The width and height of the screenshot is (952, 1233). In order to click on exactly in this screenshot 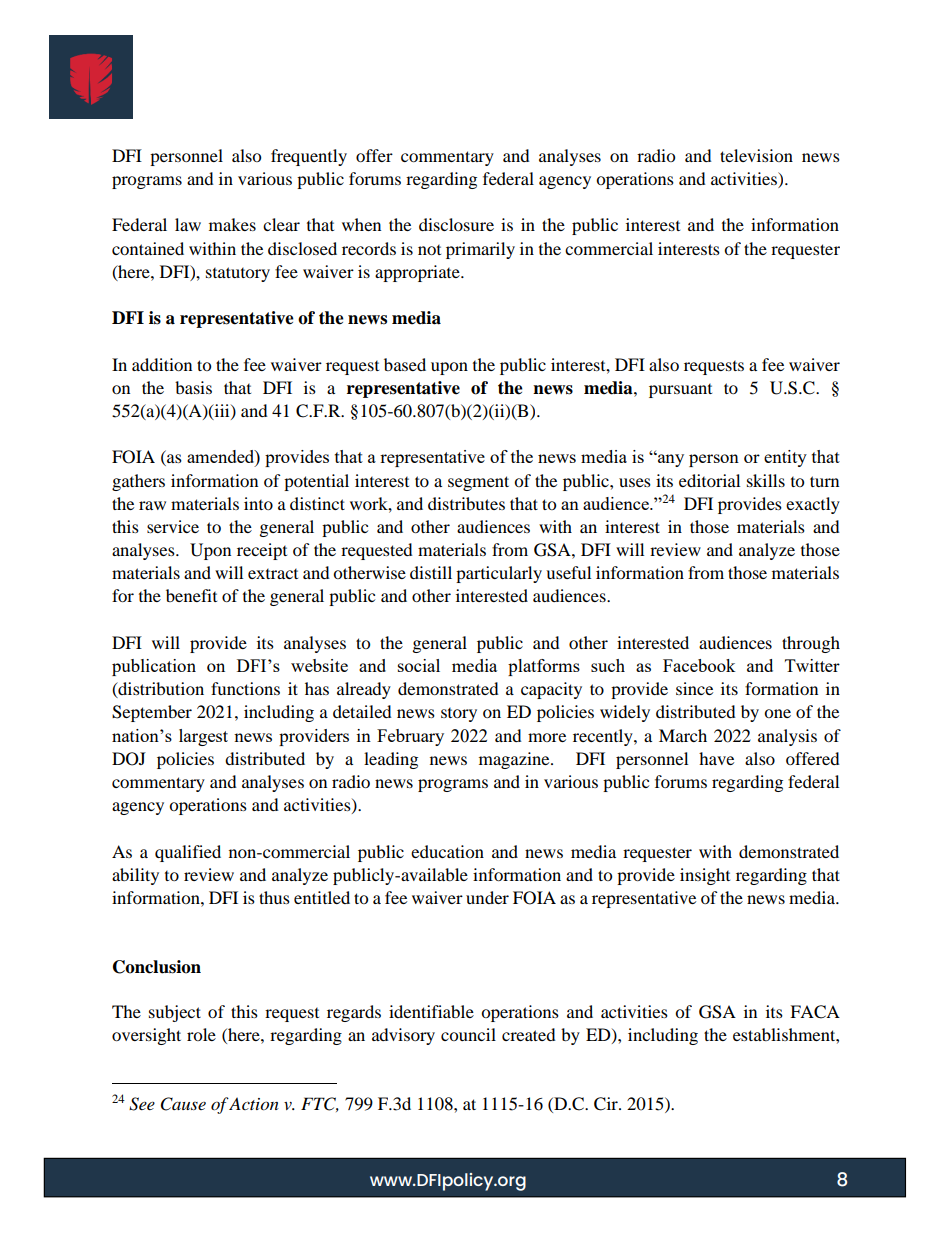, I will do `click(813, 505)`.
